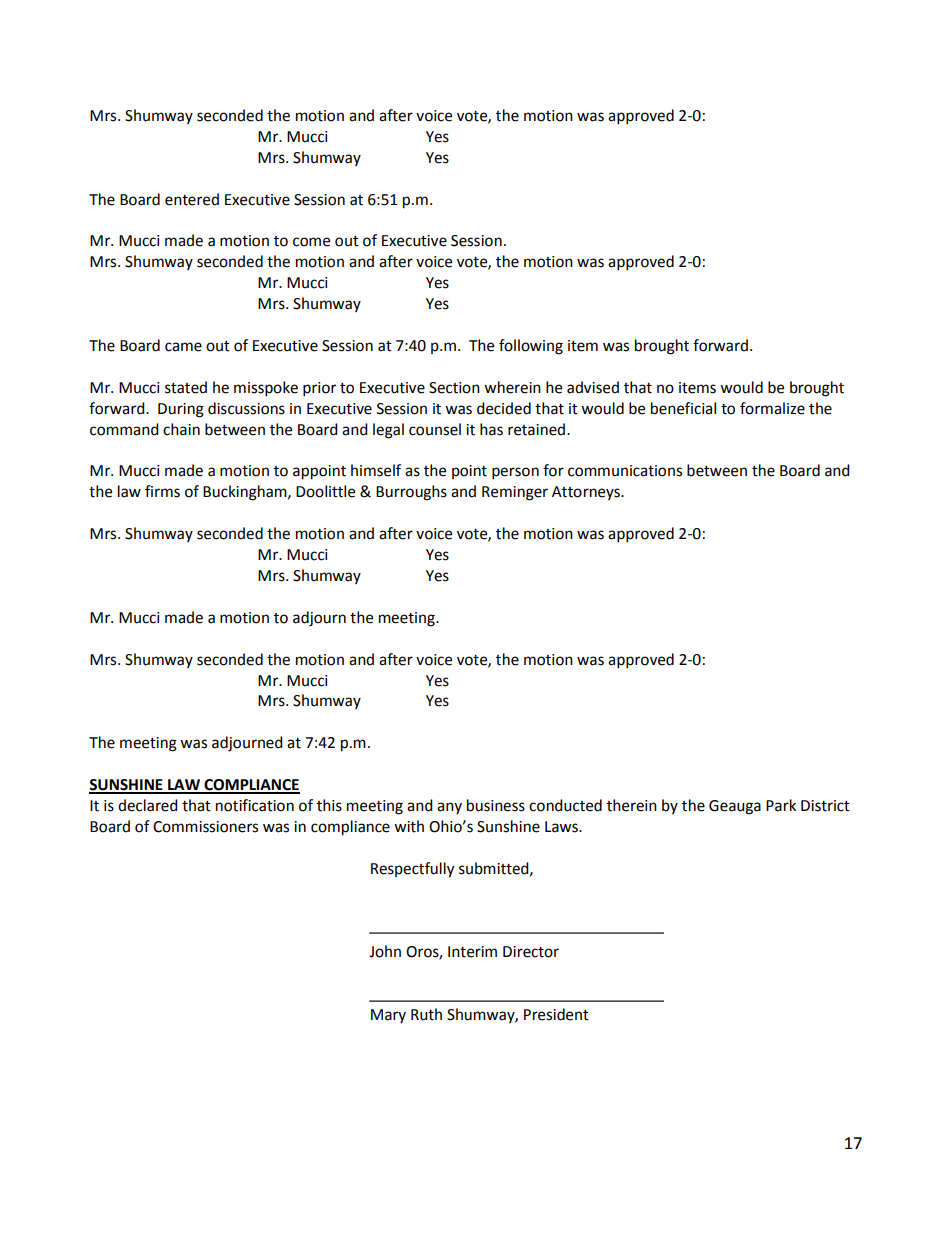 The width and height of the screenshot is (952, 1233). Describe the element at coordinates (311, 242) in the screenshot. I see `come` at that location.
